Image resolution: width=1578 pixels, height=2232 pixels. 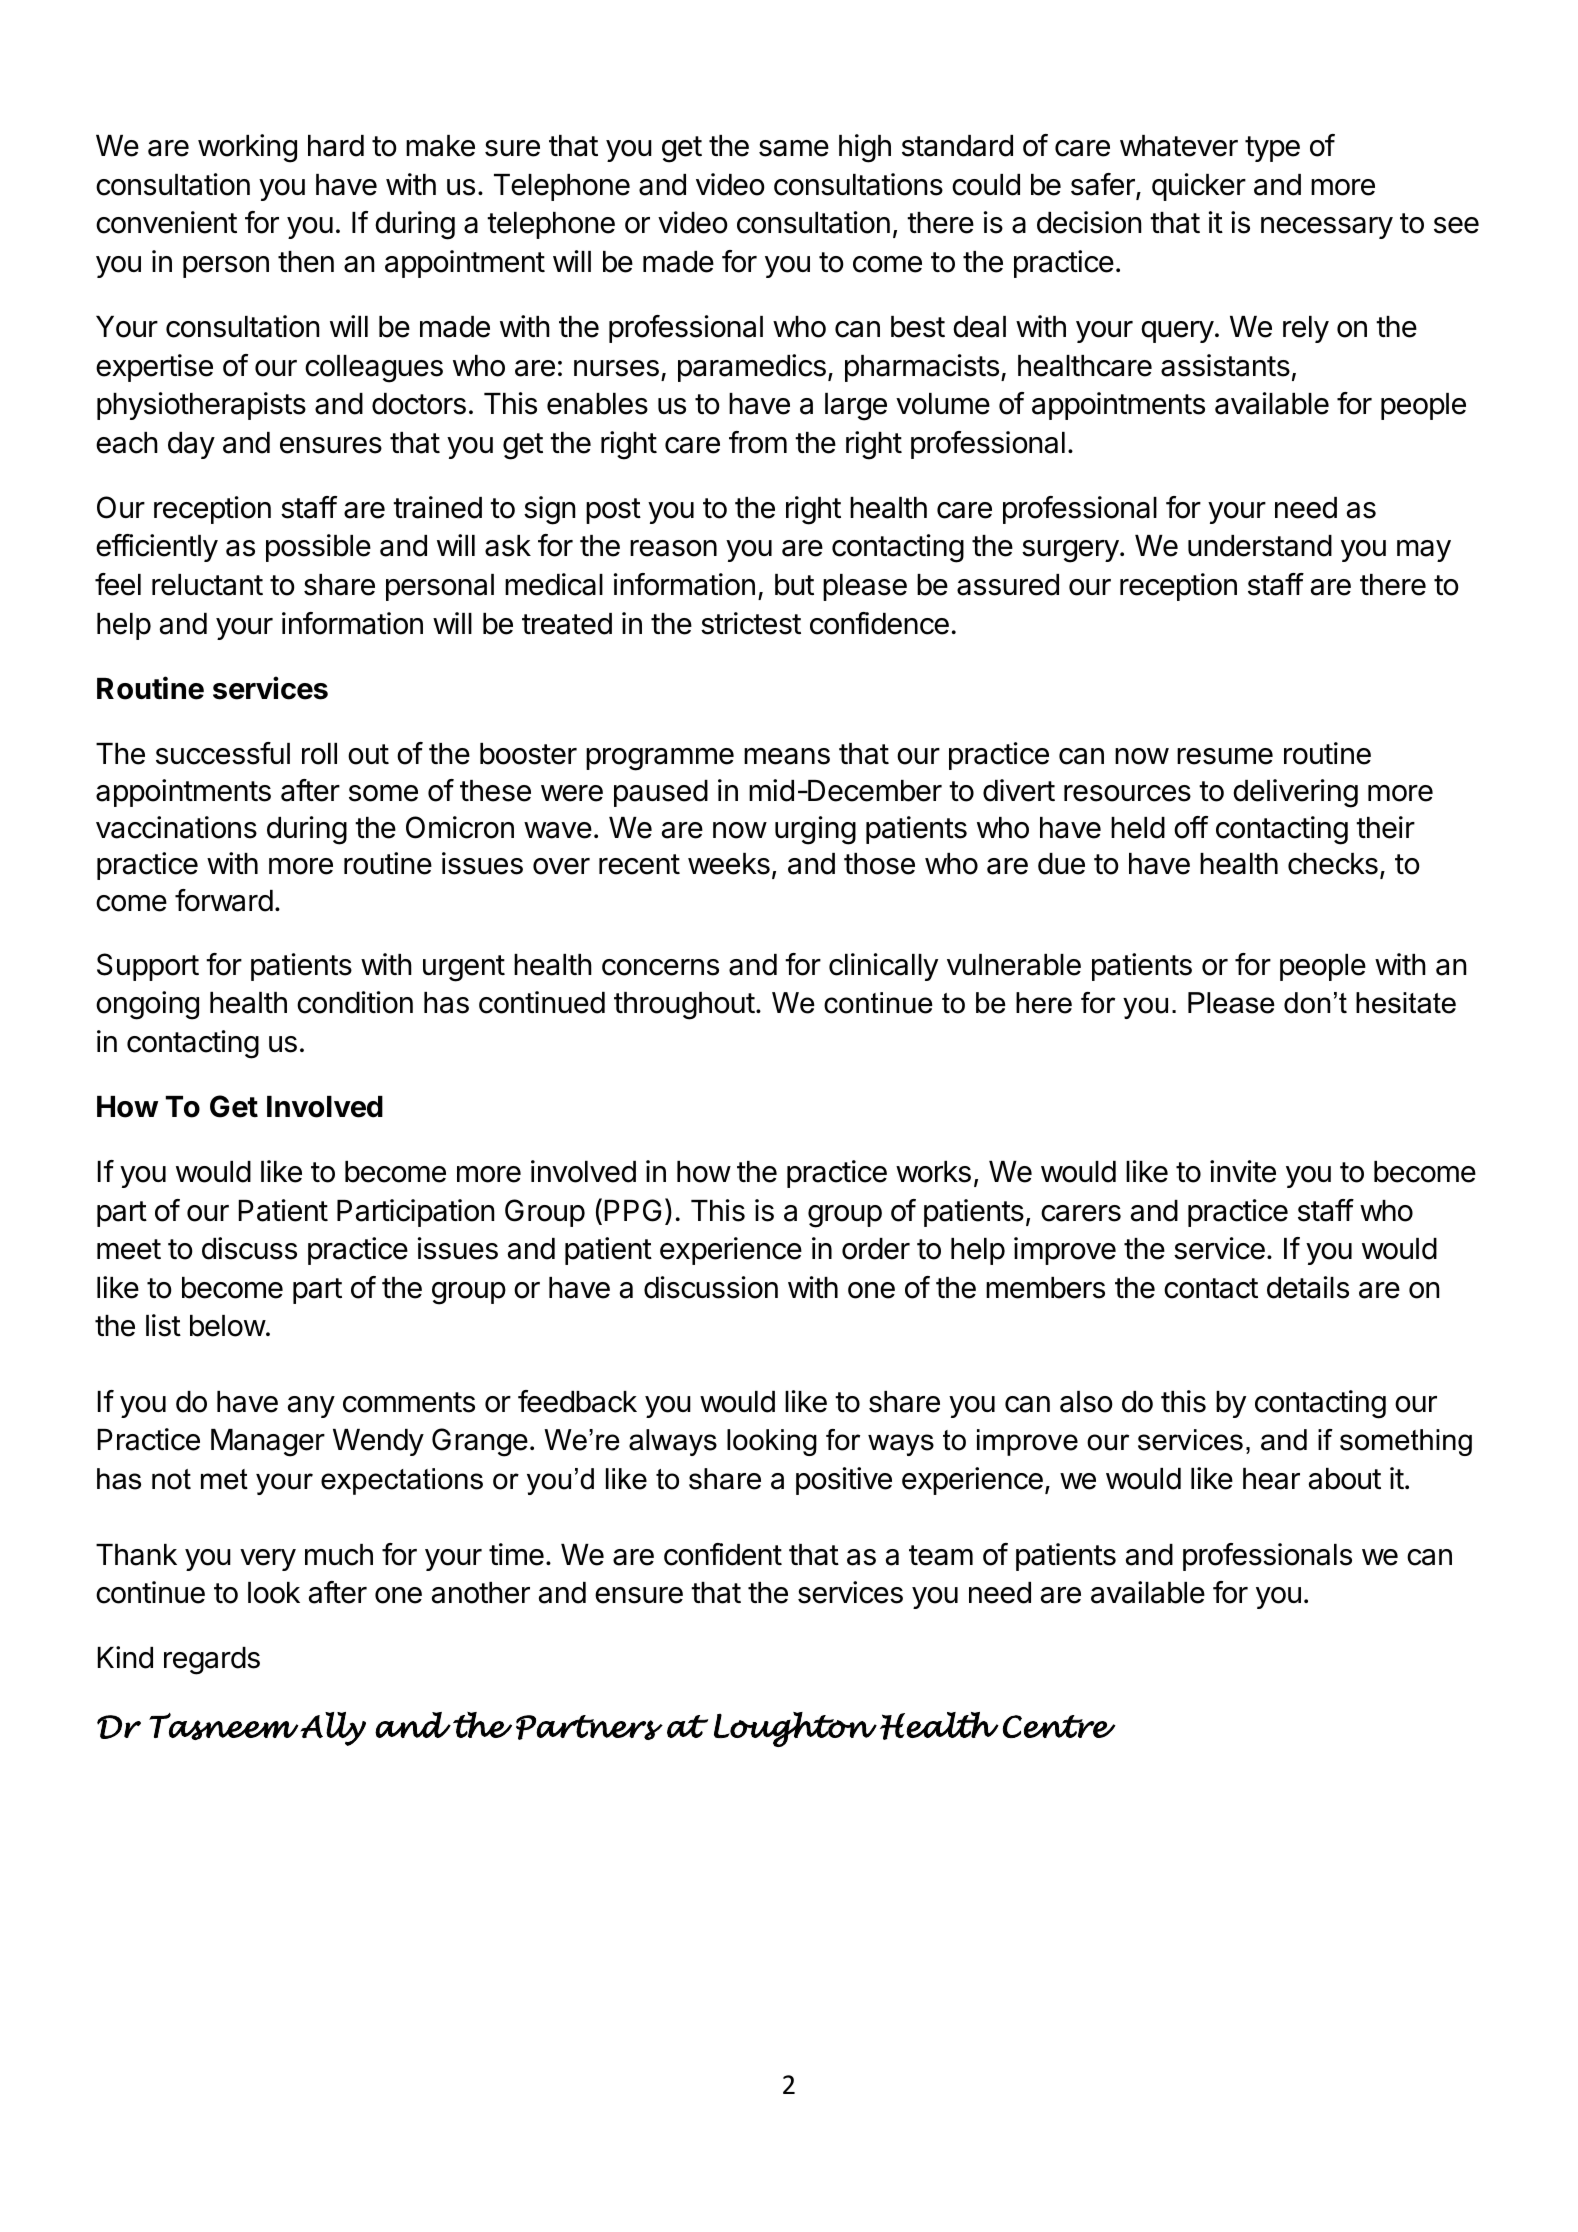 What do you see at coordinates (876, 1249) in the screenshot?
I see `order` at bounding box center [876, 1249].
